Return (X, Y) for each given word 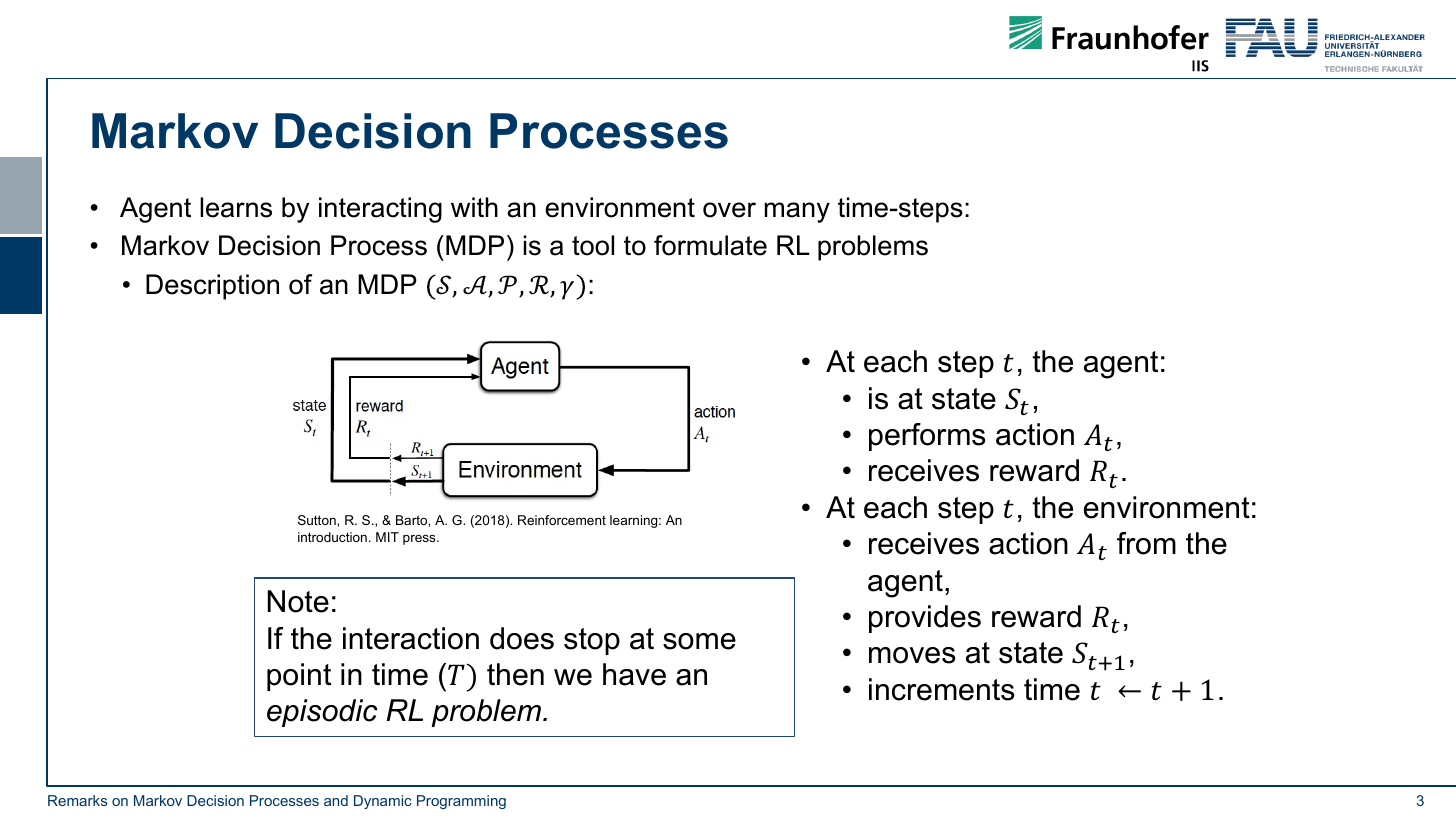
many (797, 212)
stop (592, 641)
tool (593, 245)
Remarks (77, 800)
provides (925, 619)
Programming (461, 802)
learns (236, 207)
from (1146, 543)
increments (942, 689)
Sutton (318, 520)
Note (298, 601)
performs (927, 437)
